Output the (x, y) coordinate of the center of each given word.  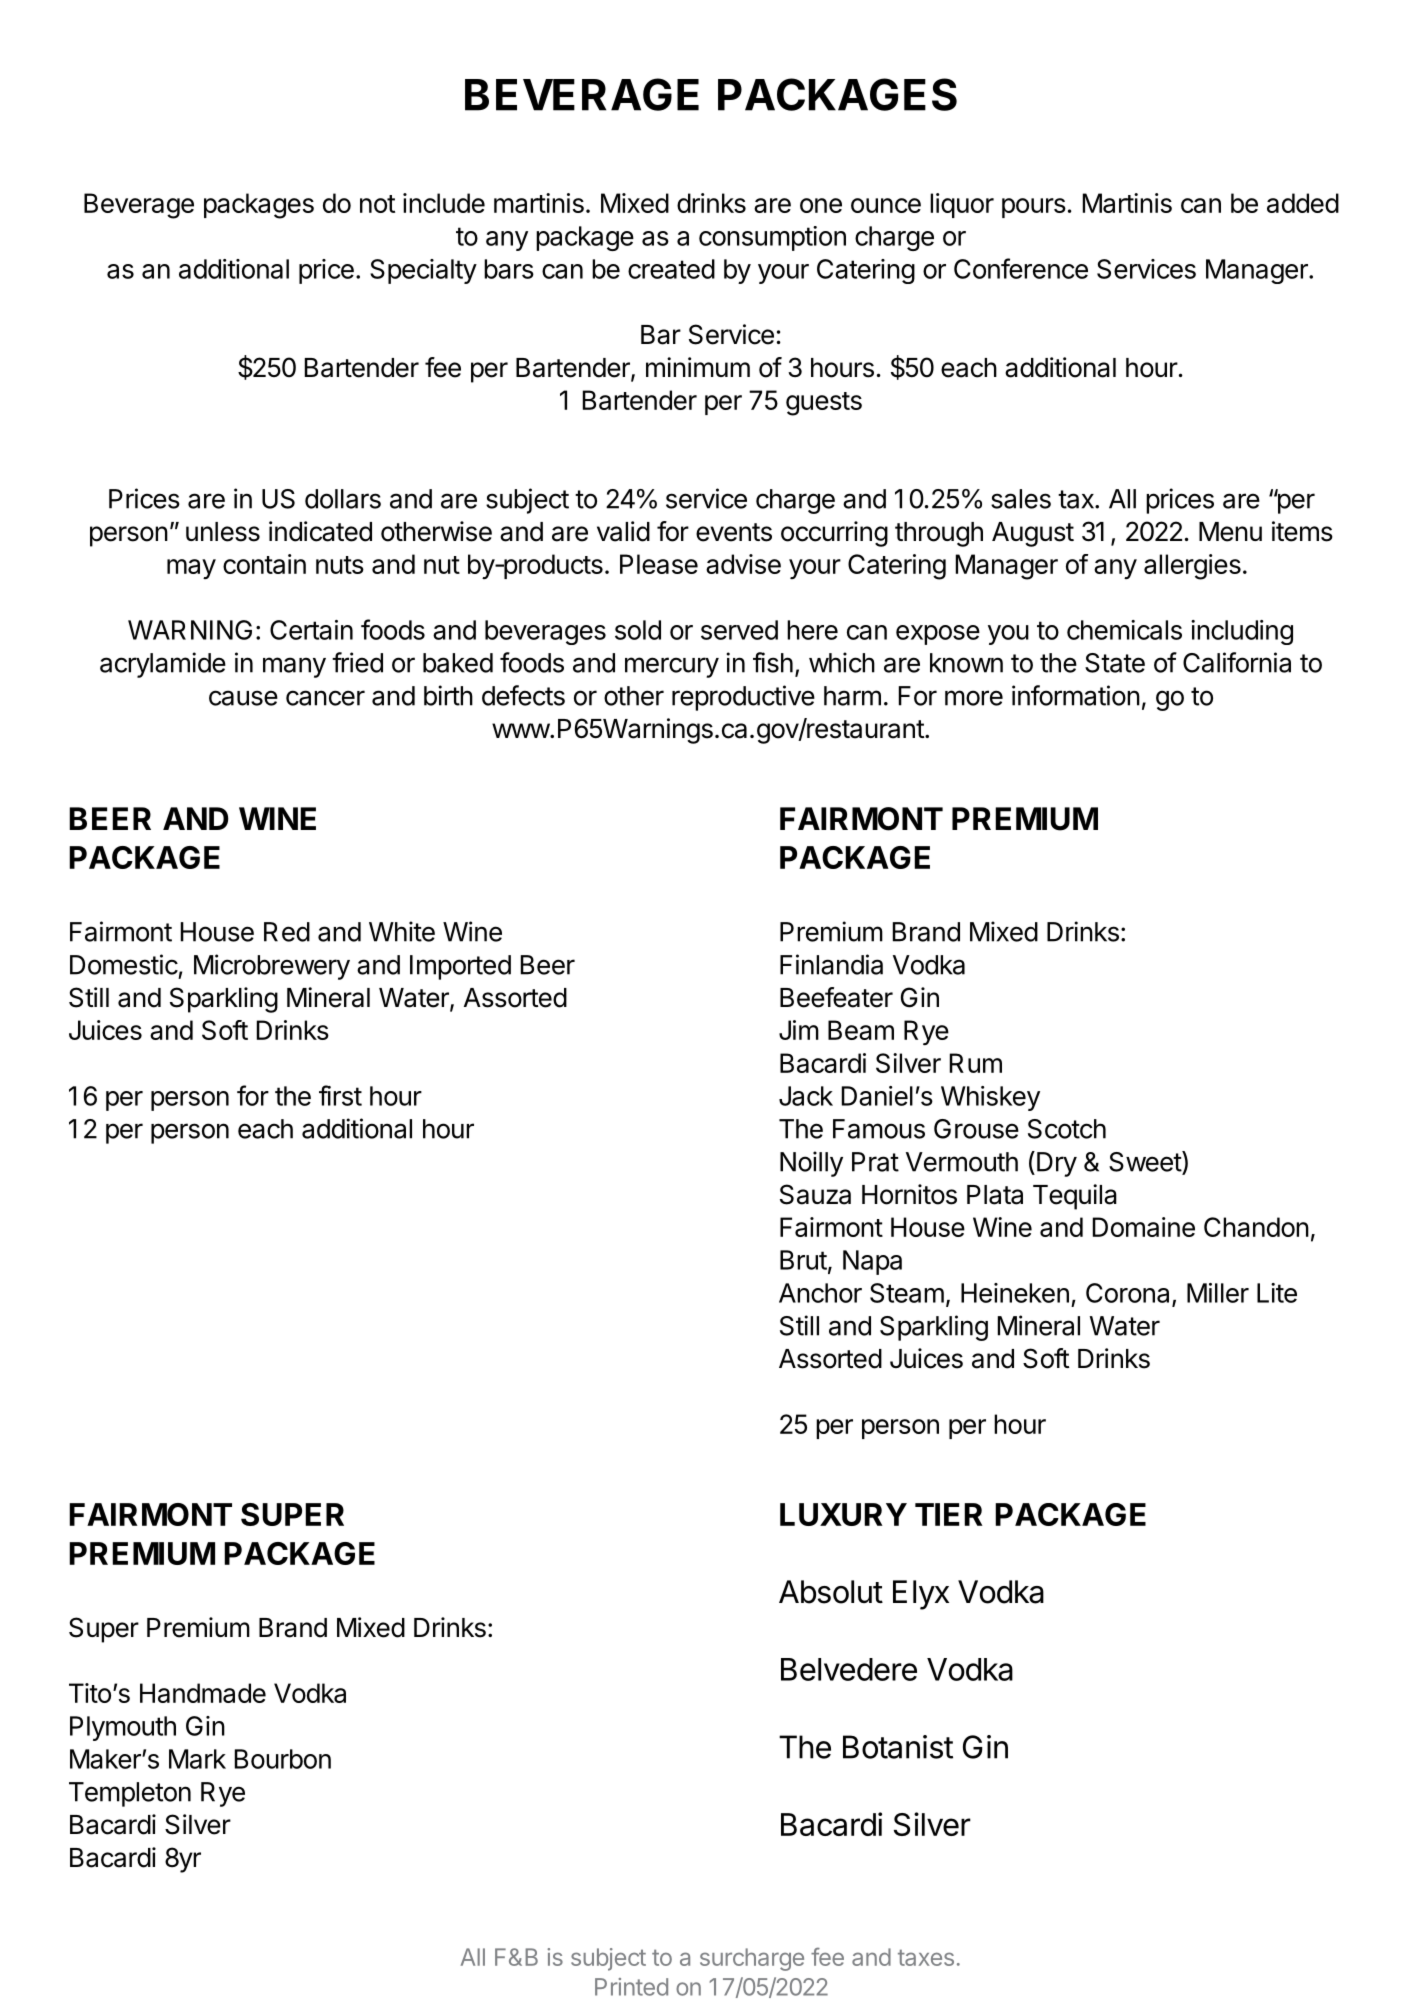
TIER (949, 1514)
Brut (803, 1260)
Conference (1021, 268)
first (340, 1095)
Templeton (130, 1794)
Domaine (1144, 1227)
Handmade (203, 1693)
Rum (976, 1063)
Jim (799, 1030)
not (377, 204)
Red (287, 932)
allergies (1192, 567)
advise (743, 564)
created (671, 269)
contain (264, 564)
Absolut (831, 1592)
